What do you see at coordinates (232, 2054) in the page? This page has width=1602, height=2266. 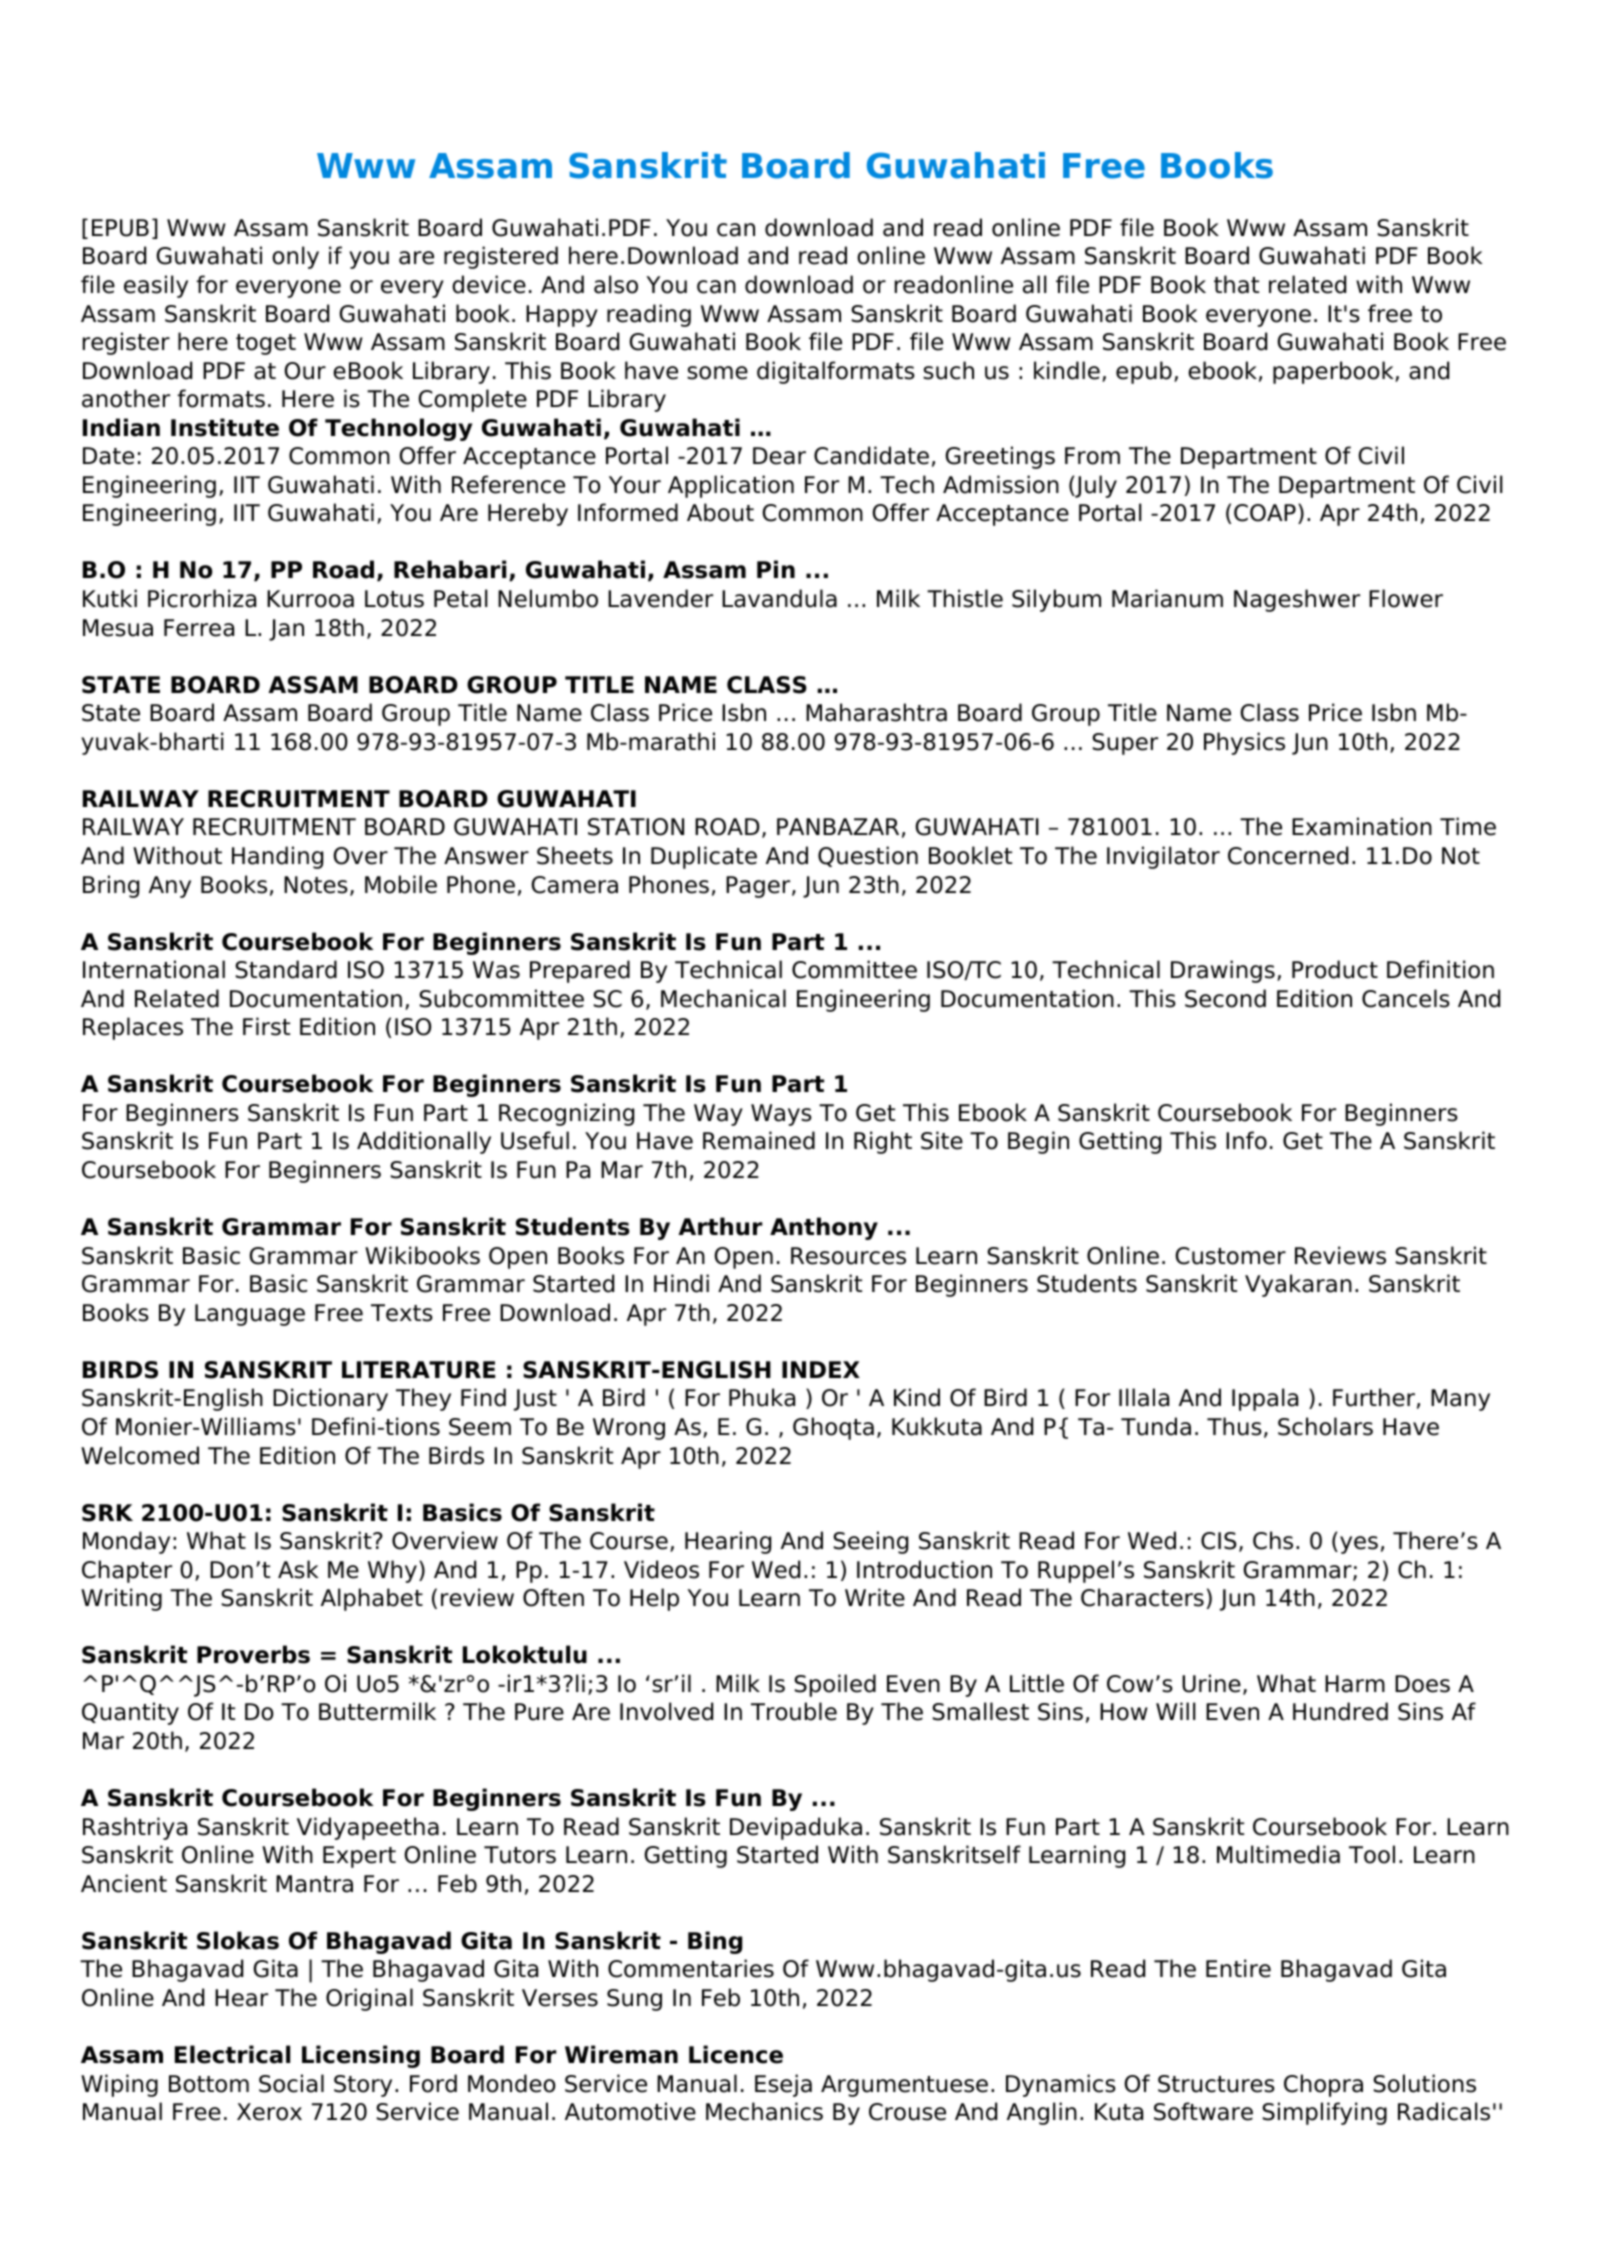 I see `Electrical` at bounding box center [232, 2054].
